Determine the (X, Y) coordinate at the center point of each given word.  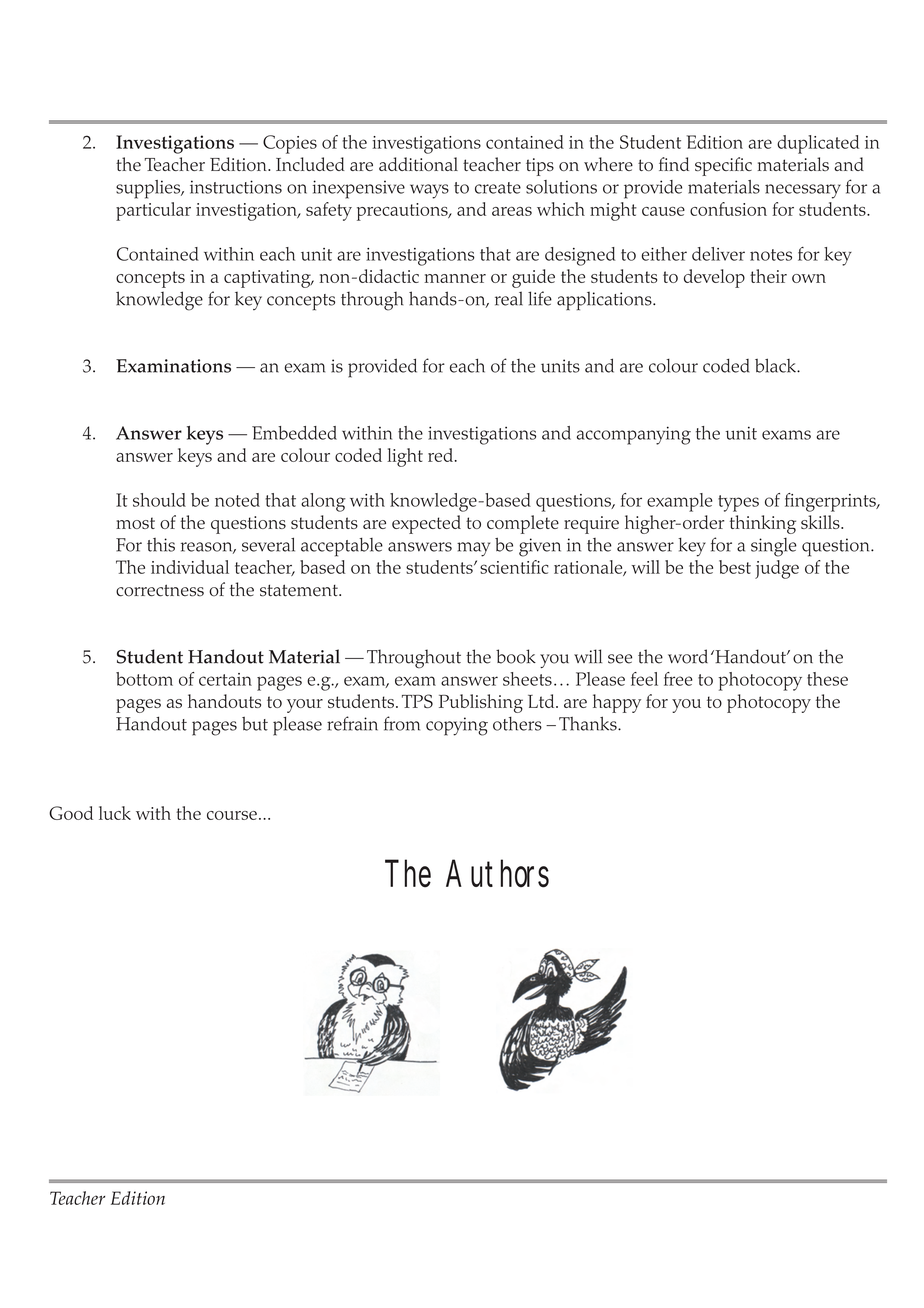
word (688, 656)
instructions (236, 187)
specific (723, 166)
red (440, 455)
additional (418, 164)
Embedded (294, 433)
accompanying (634, 435)
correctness (160, 590)
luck (115, 813)
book (516, 656)
